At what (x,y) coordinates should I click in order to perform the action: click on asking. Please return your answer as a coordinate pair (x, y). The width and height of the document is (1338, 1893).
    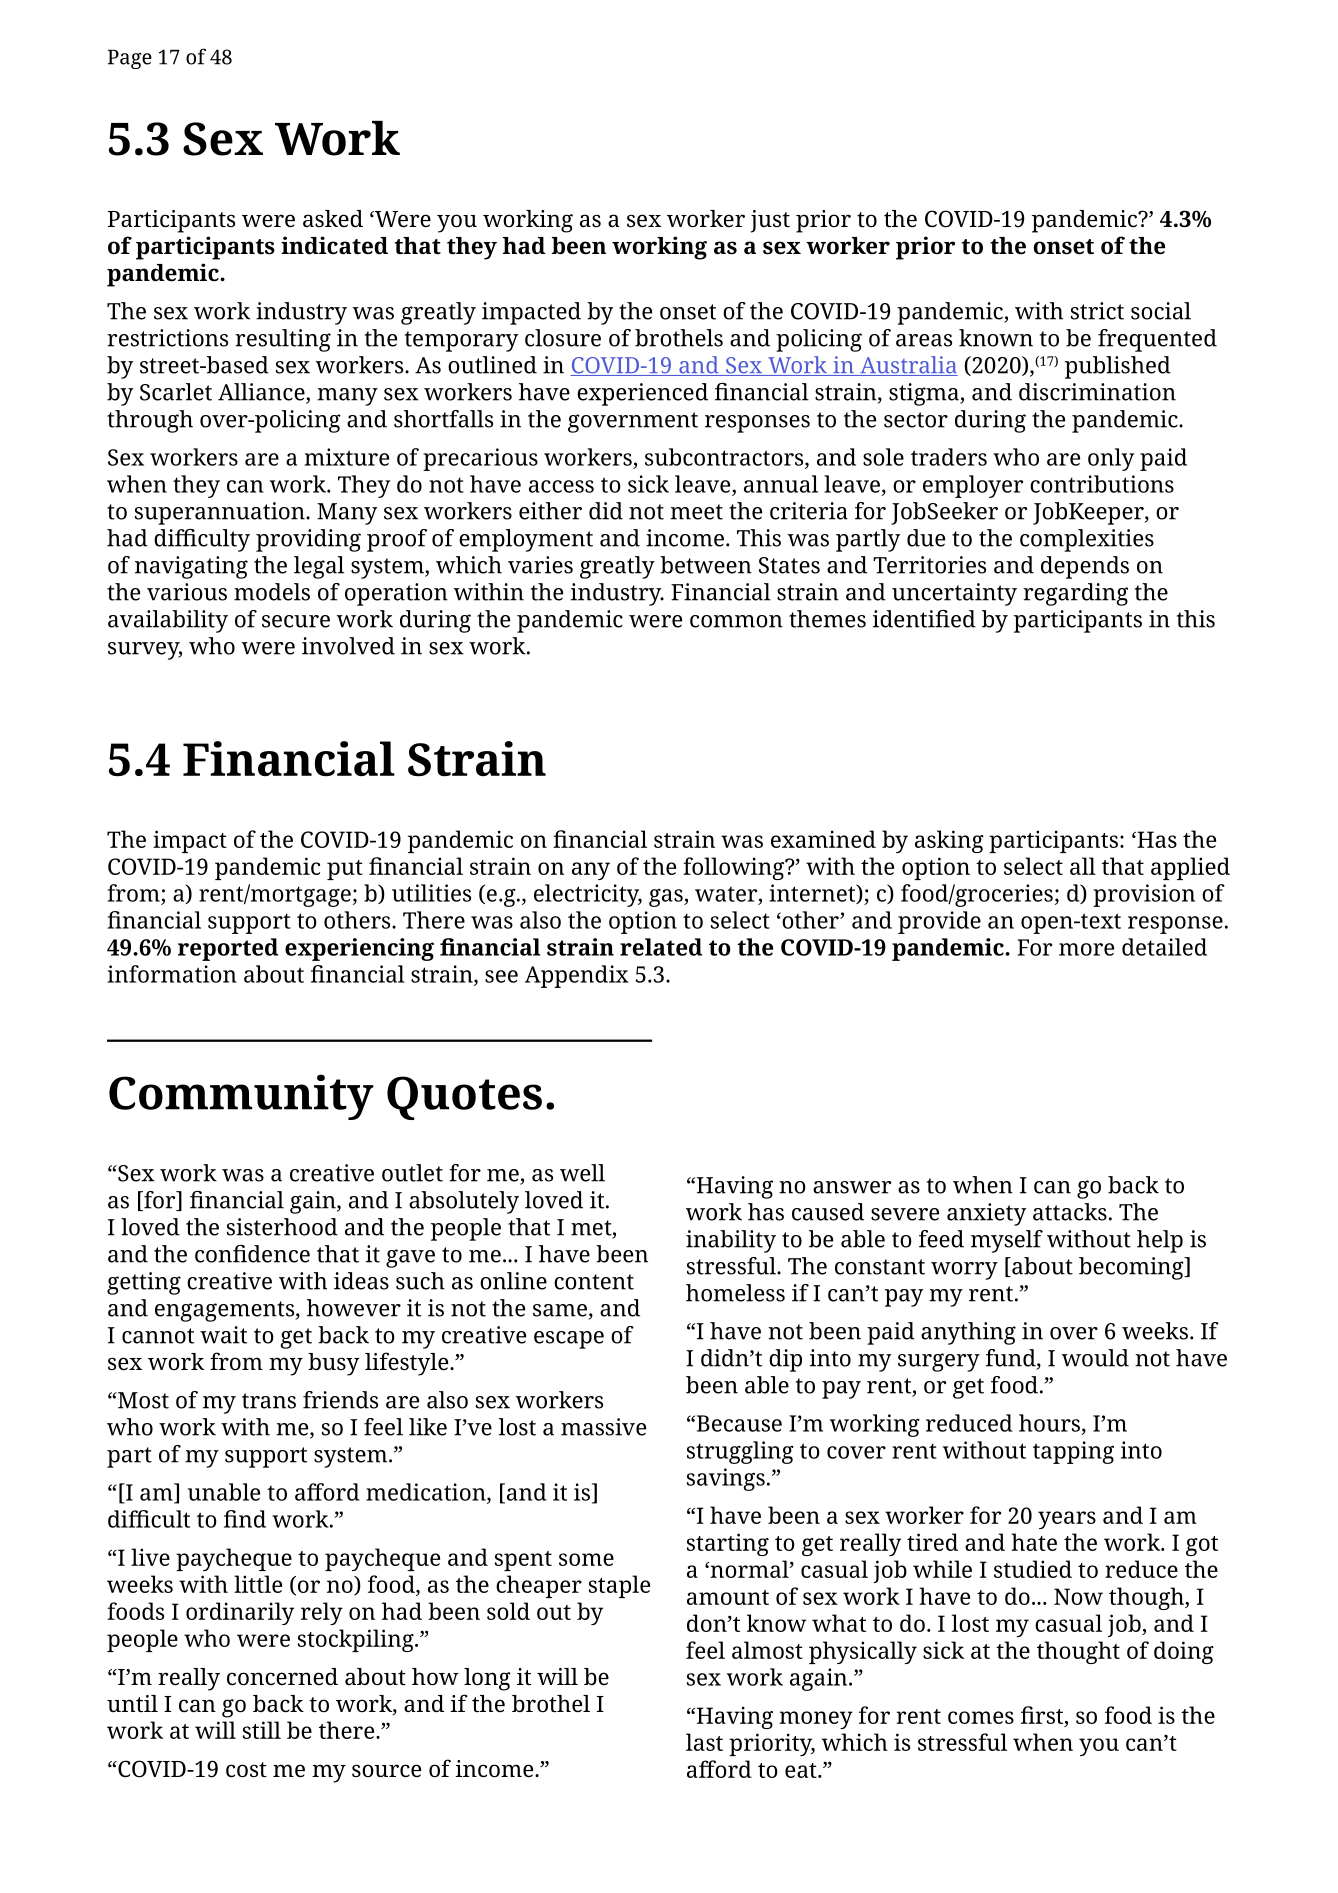
    Looking at the image, I should click on (949, 841).
